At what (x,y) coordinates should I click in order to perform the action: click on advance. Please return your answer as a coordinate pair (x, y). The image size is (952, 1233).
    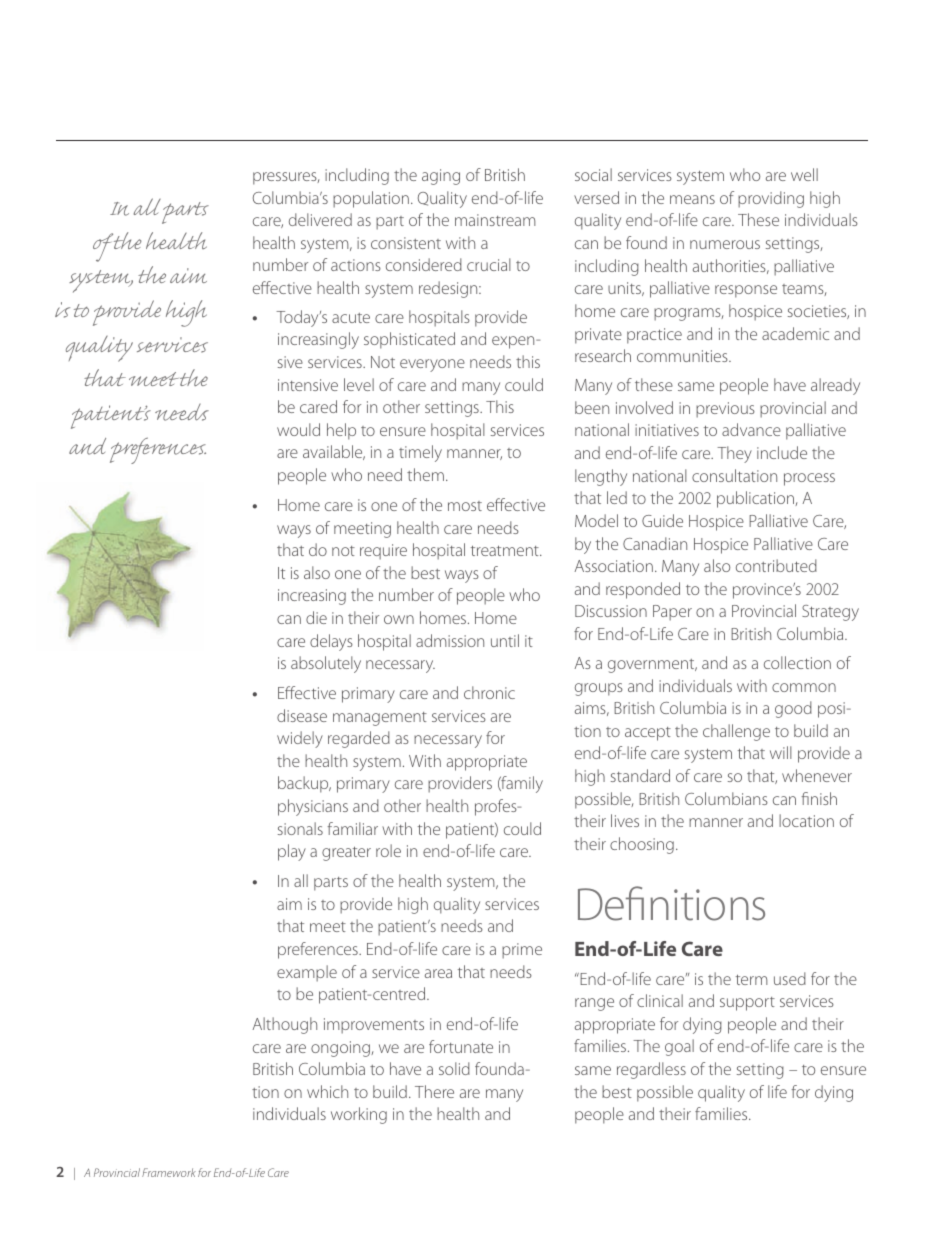
    Looking at the image, I should click on (751, 429).
